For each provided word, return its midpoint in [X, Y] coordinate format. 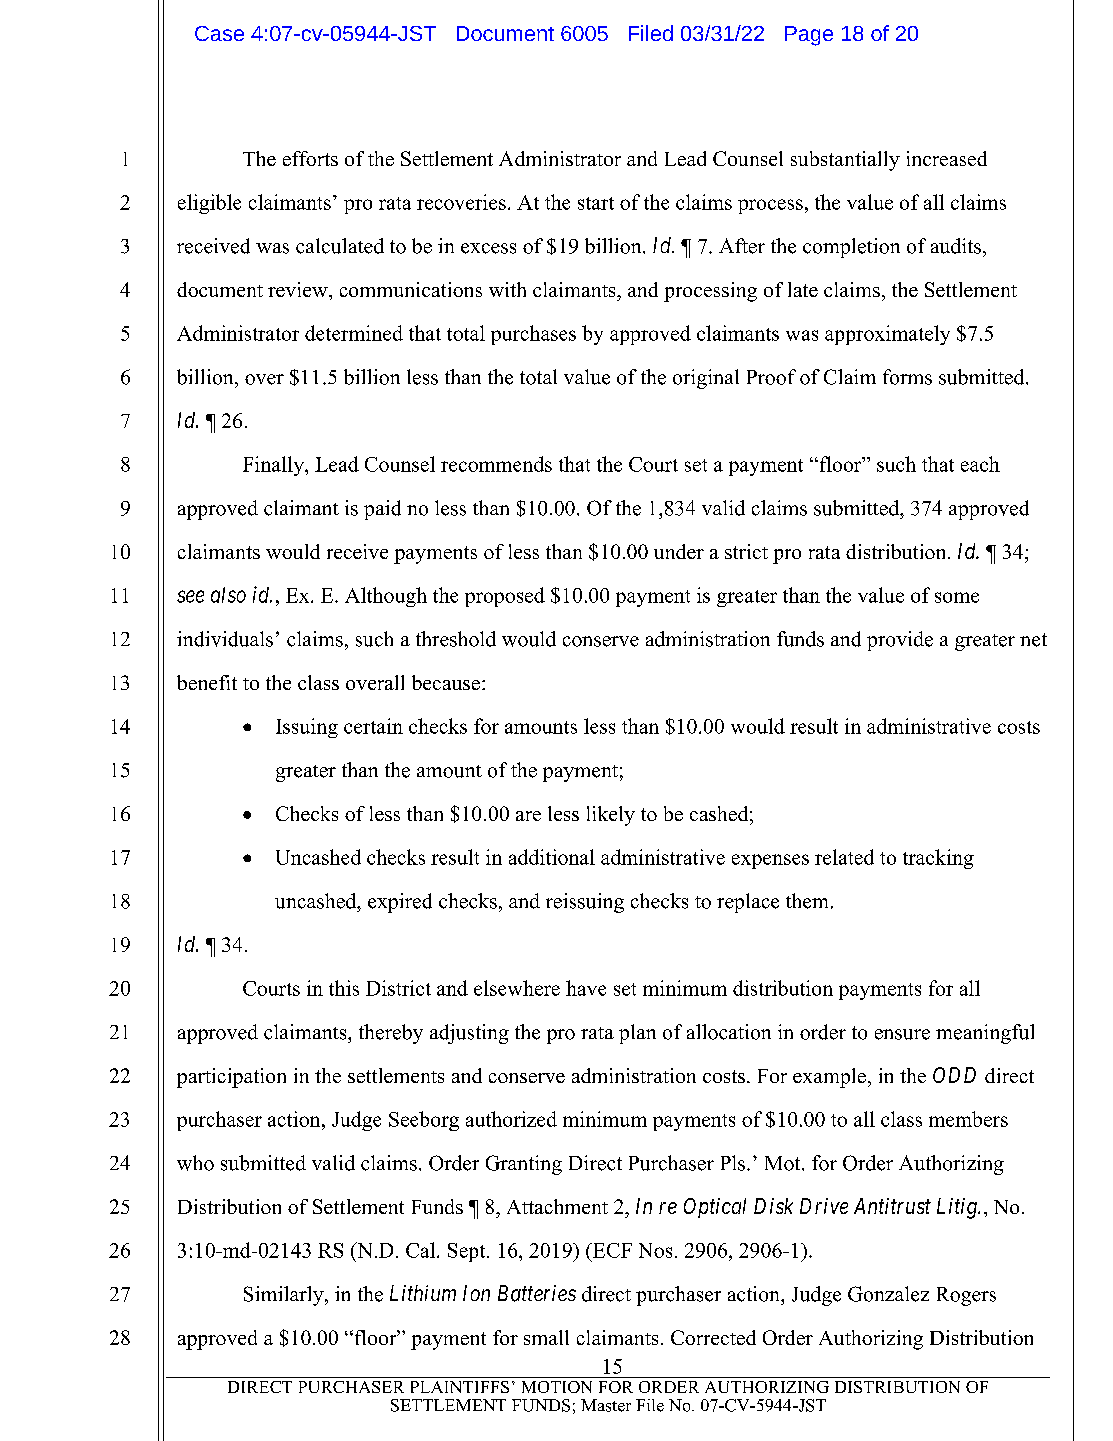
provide [900, 641]
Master [606, 1405]
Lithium [423, 1293]
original [706, 379]
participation [231, 1078]
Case [219, 33]
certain [373, 726]
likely [611, 816]
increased [947, 158]
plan [637, 1034]
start [596, 203]
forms [907, 377]
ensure [902, 1034]
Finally [274, 466]
